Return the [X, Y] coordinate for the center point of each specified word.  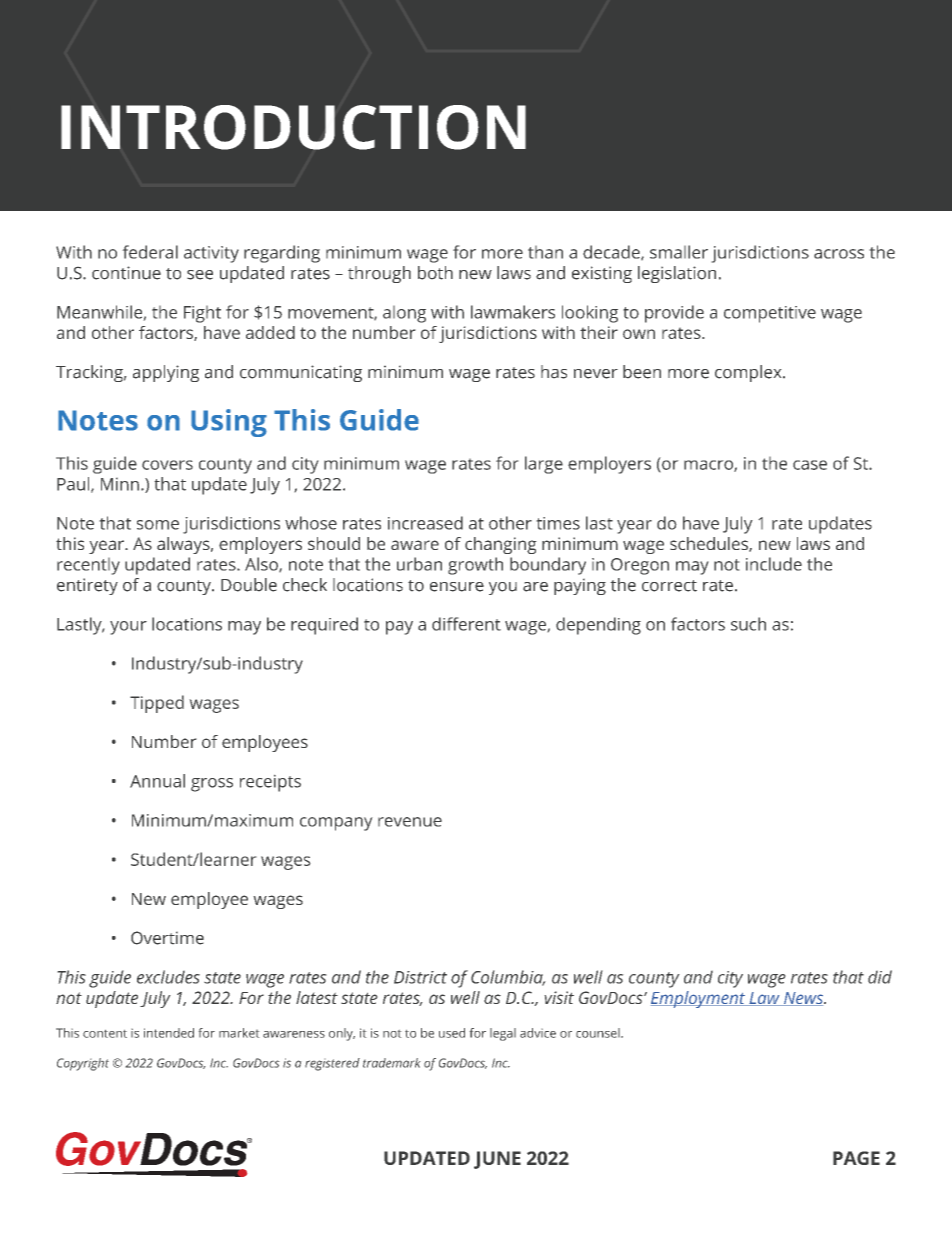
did [880, 977]
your [128, 628]
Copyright [83, 1064]
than [545, 252]
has [554, 372]
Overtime [167, 938]
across [839, 254]
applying [166, 373]
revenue [410, 822]
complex [749, 373]
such [748, 624]
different [466, 624]
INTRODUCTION [293, 127]
